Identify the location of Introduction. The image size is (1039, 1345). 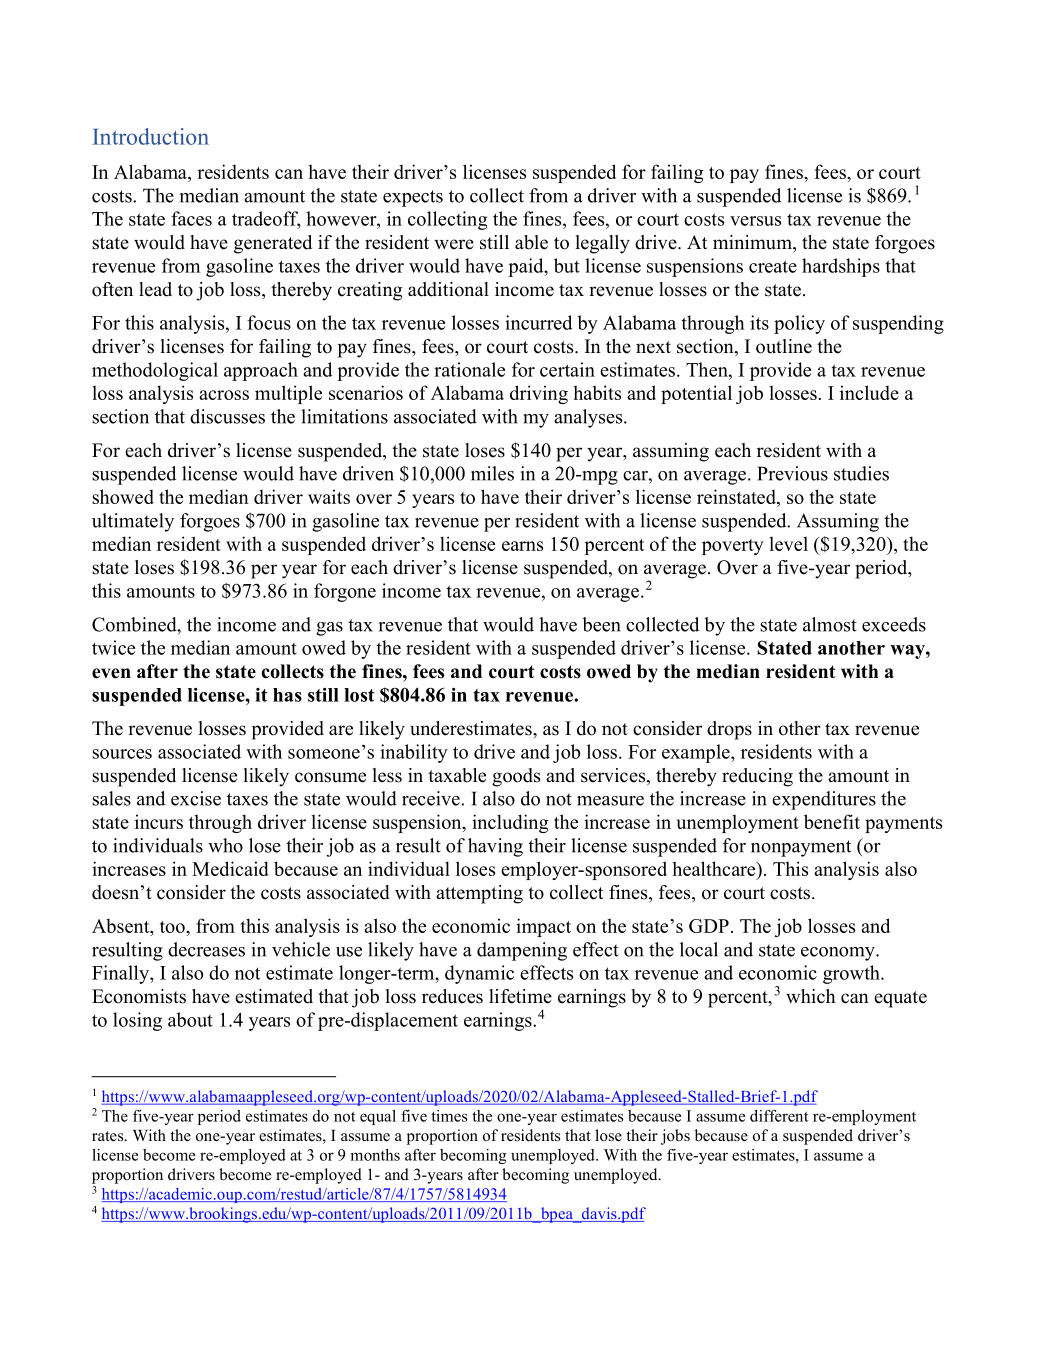
(151, 136).
